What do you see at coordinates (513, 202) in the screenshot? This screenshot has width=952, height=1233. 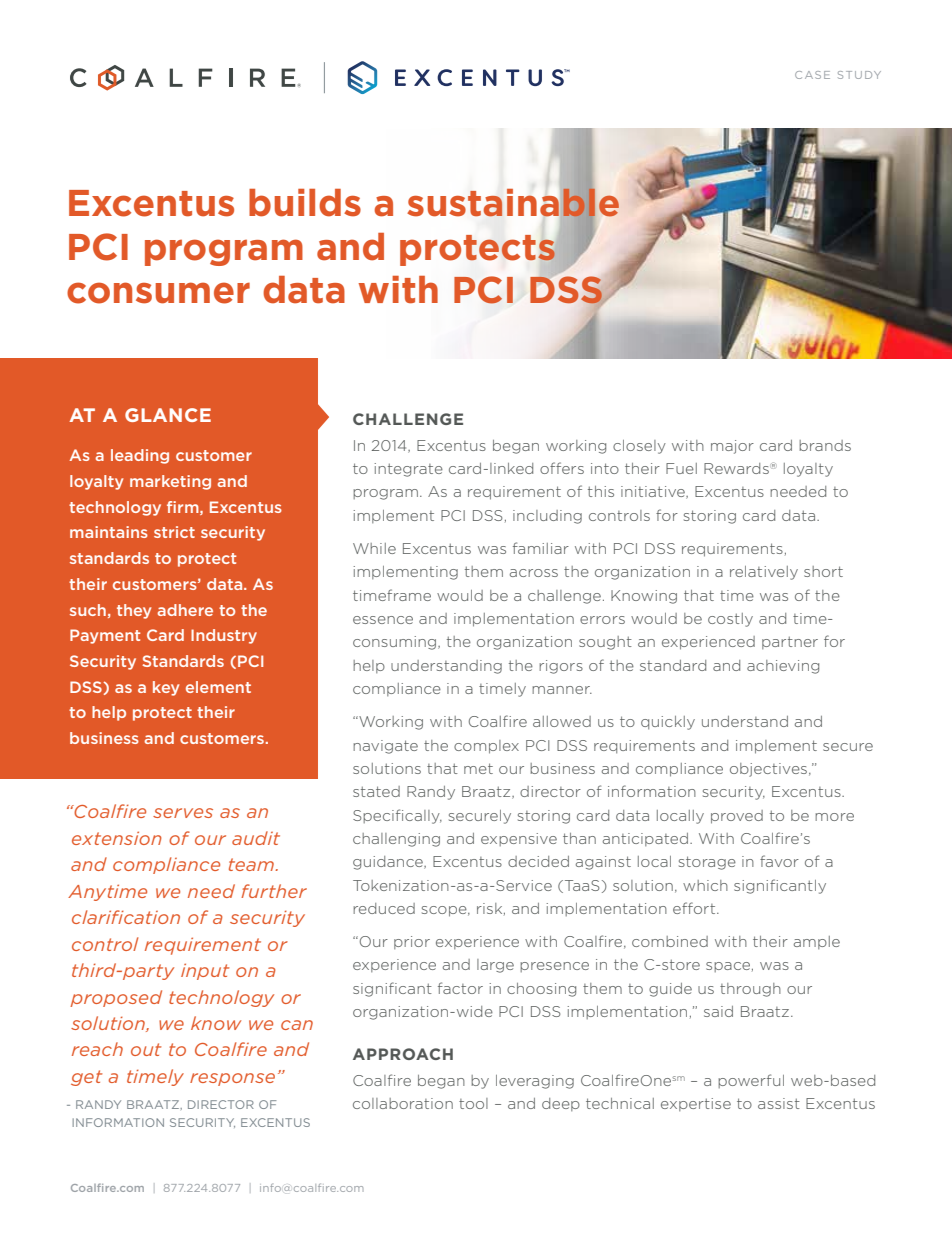 I see `sustainable` at bounding box center [513, 202].
